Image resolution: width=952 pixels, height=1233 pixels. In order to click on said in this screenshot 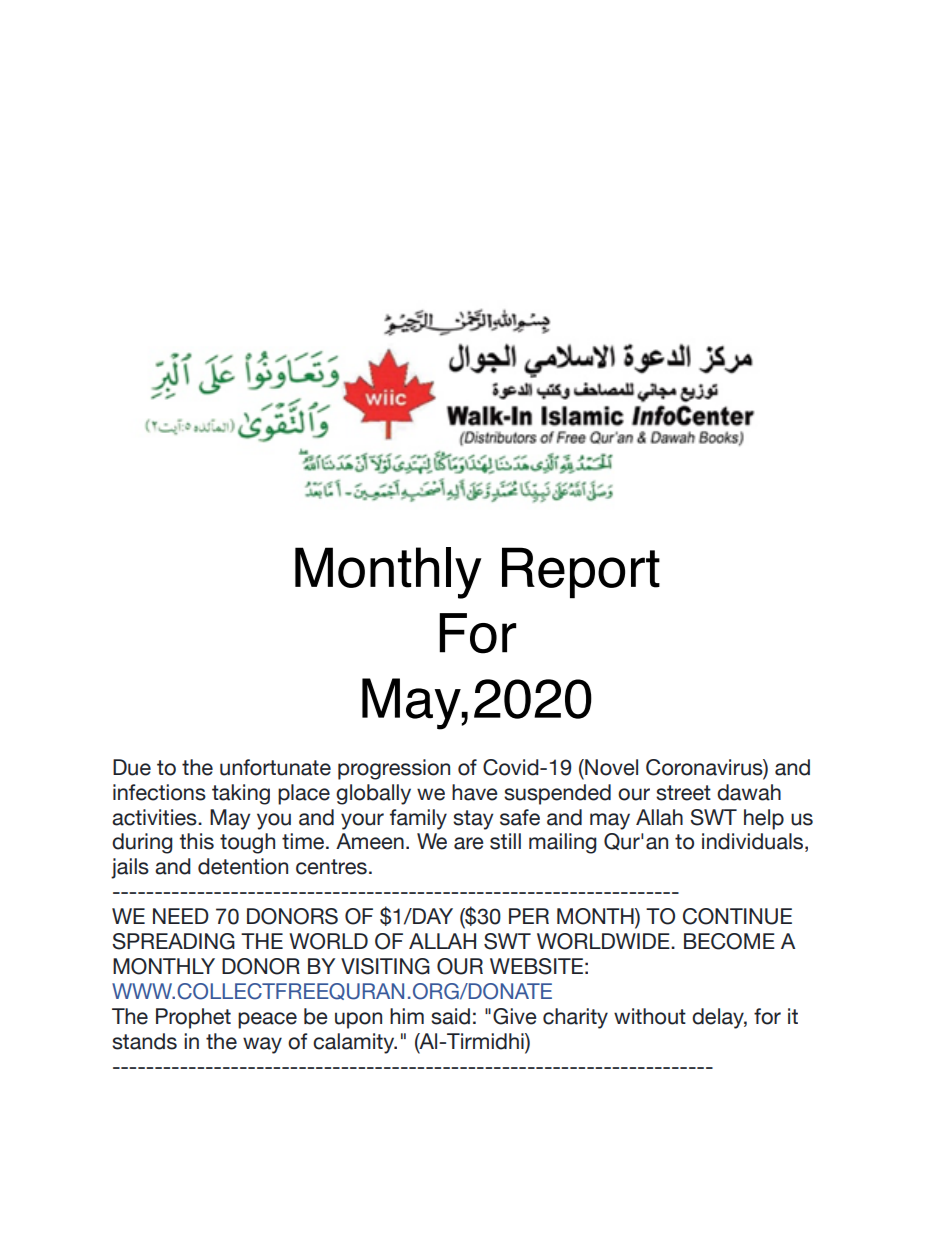, I will do `click(450, 1016)`.
